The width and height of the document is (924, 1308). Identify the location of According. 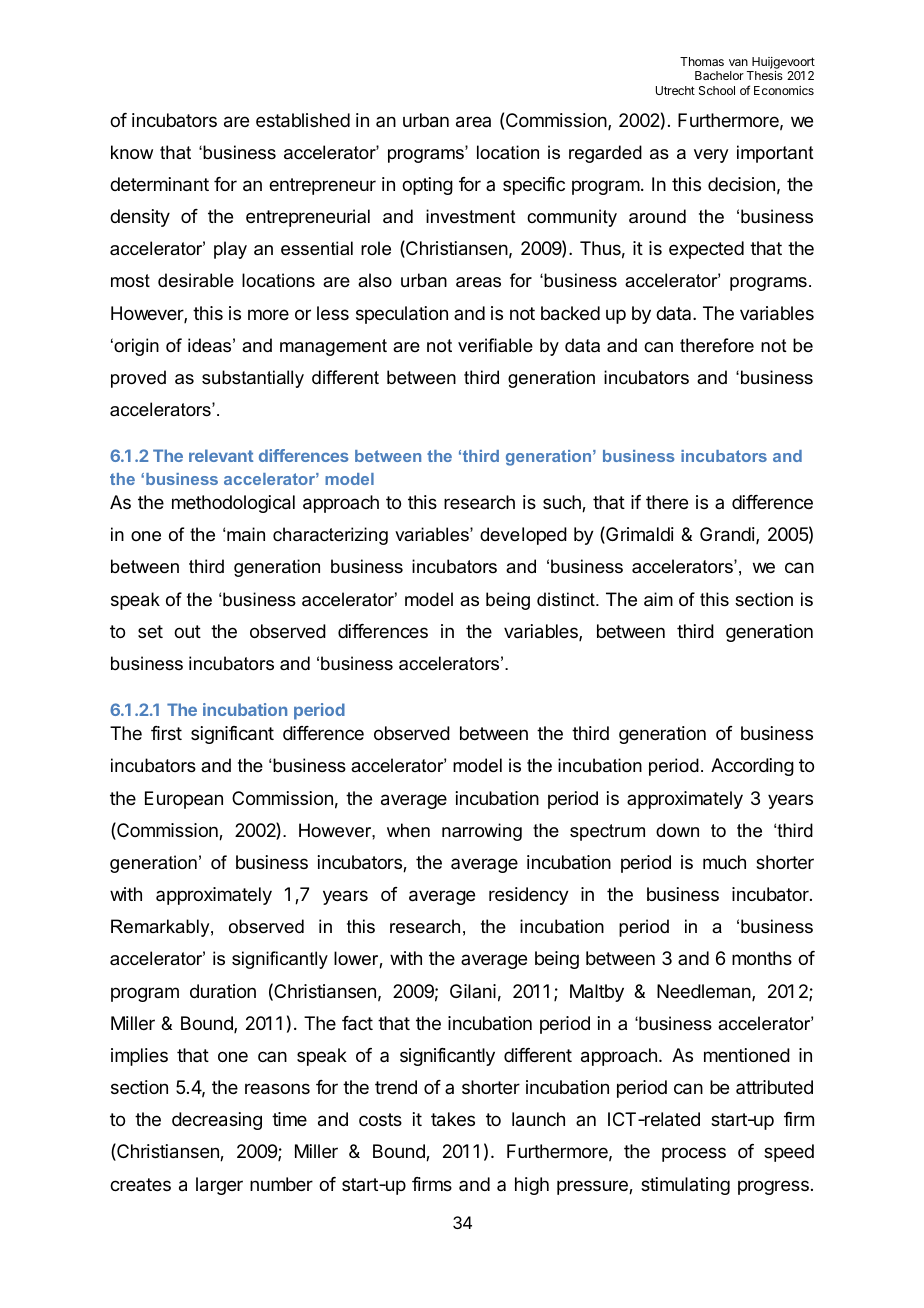
(752, 767).
